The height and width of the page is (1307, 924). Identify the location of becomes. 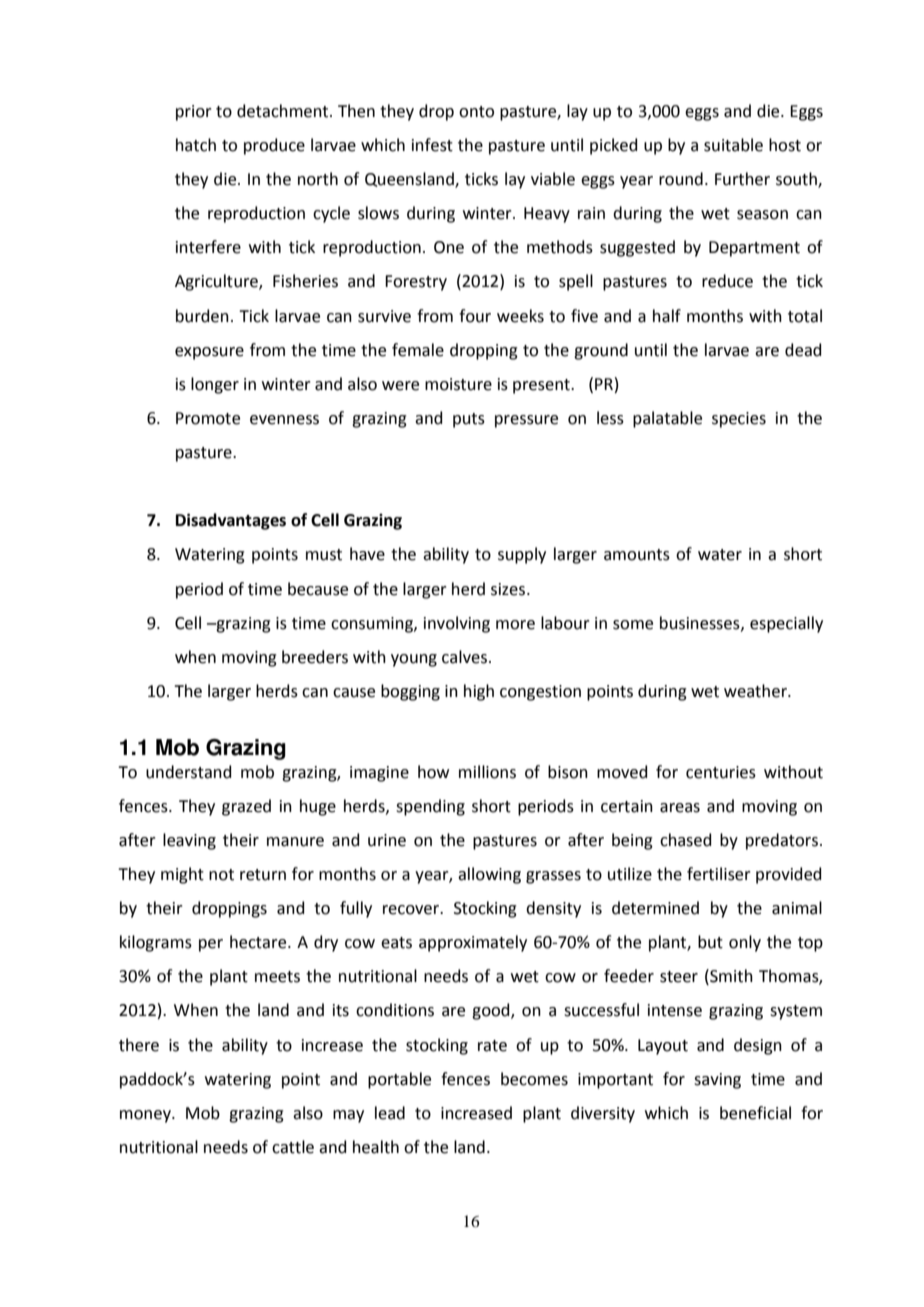
(534, 1079).
